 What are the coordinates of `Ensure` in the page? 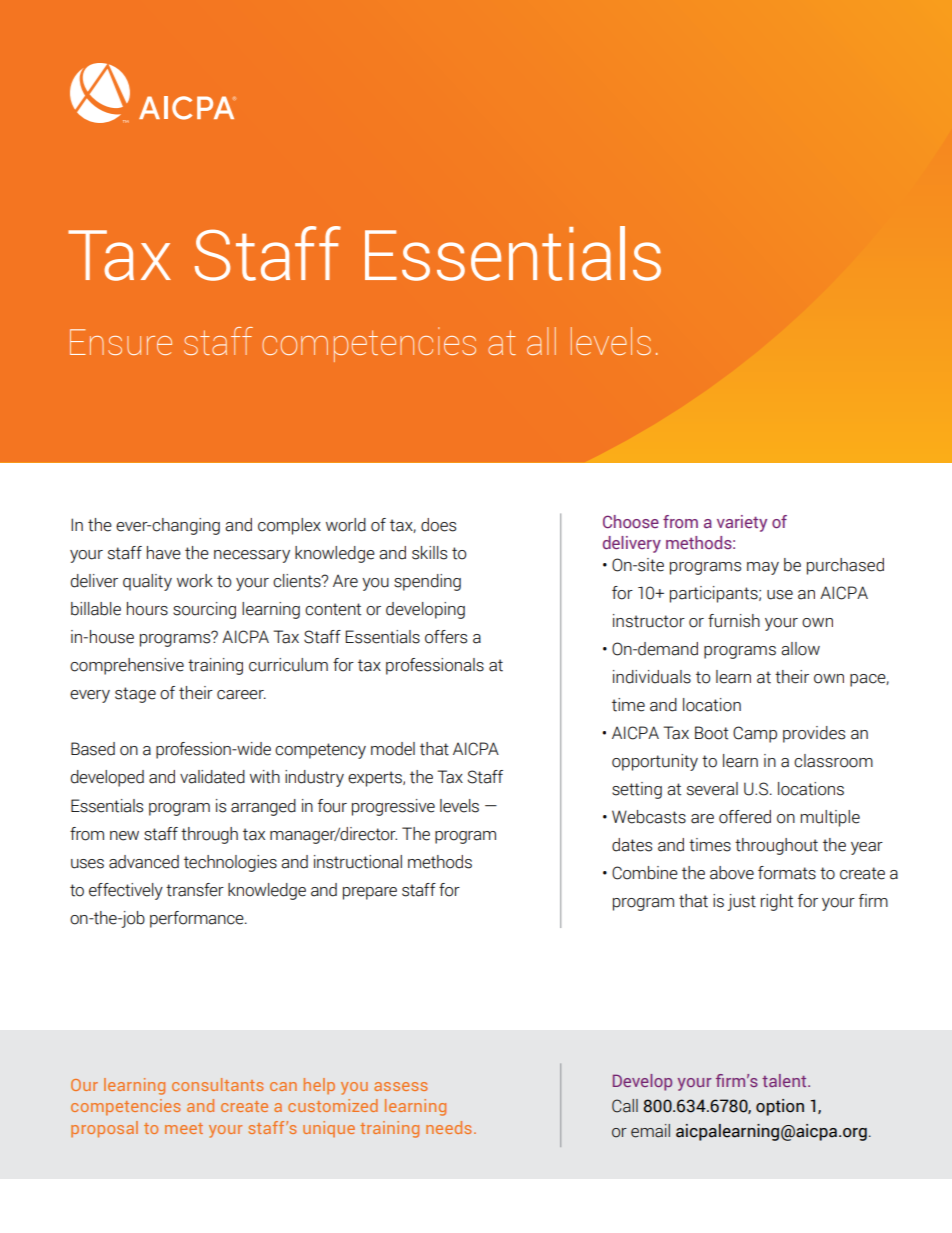 It's located at (121, 342).
